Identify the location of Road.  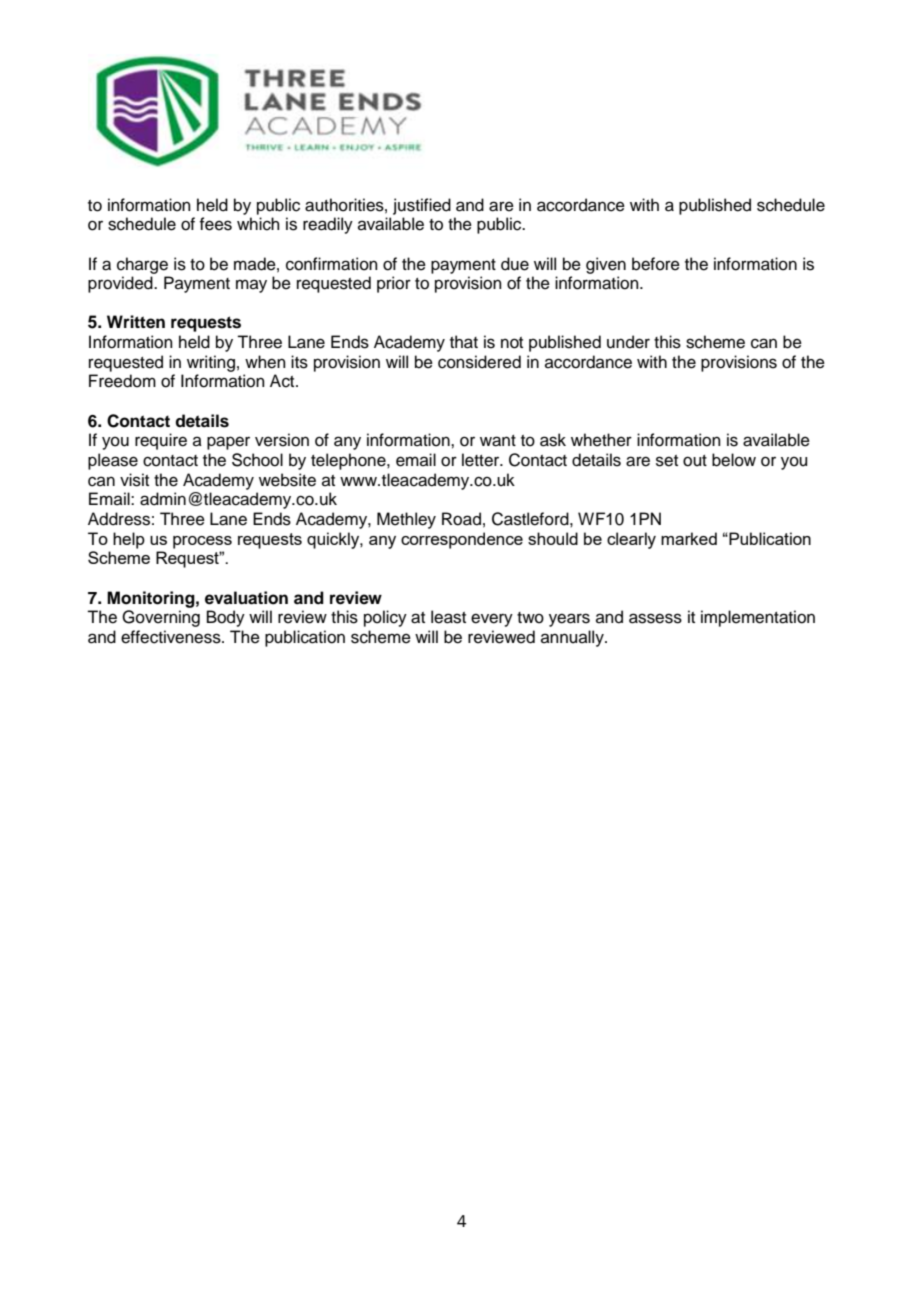
(461, 519).
